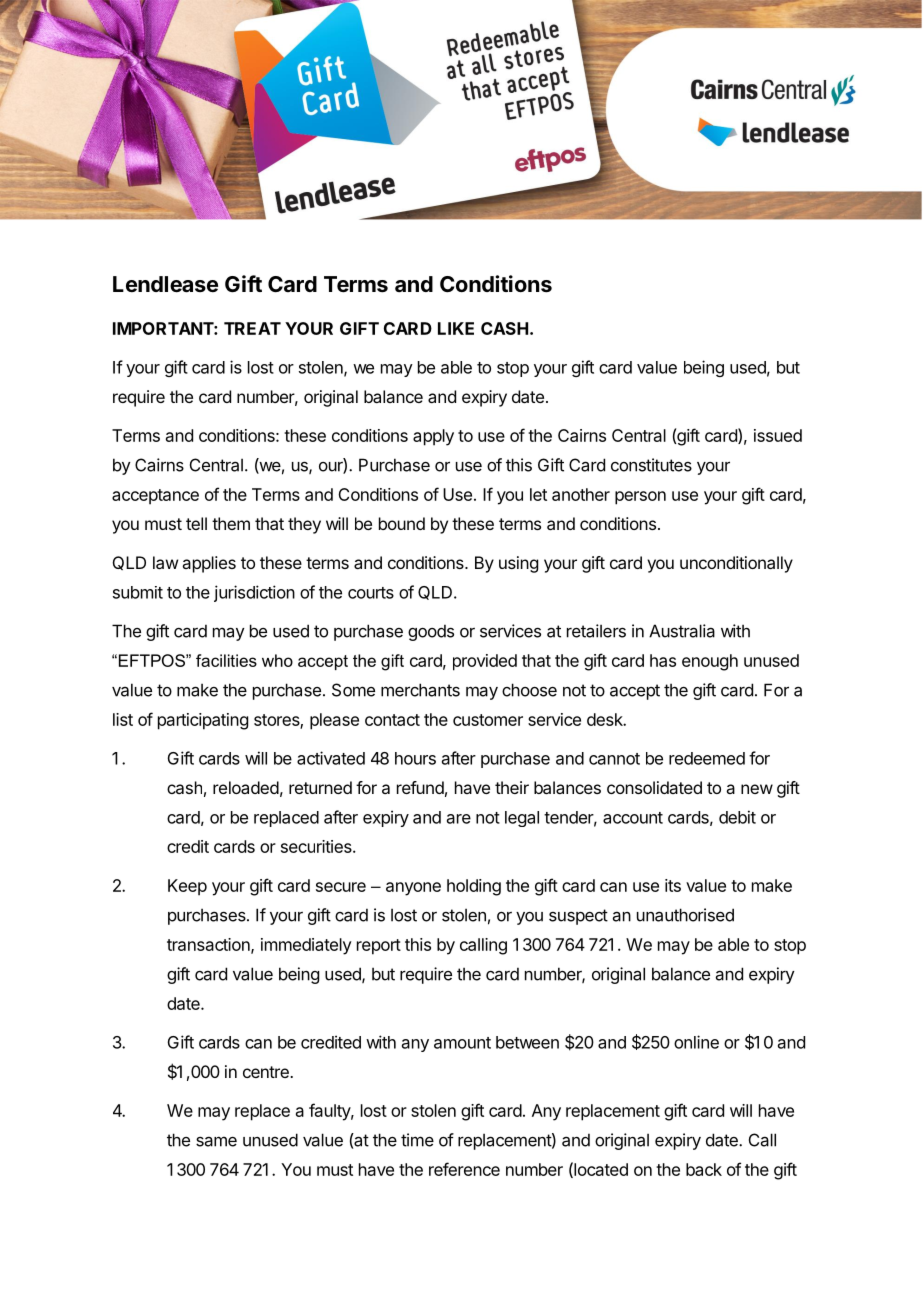 The height and width of the document is (1308, 924). What do you see at coordinates (402, 523) in the document?
I see `bound` at bounding box center [402, 523].
